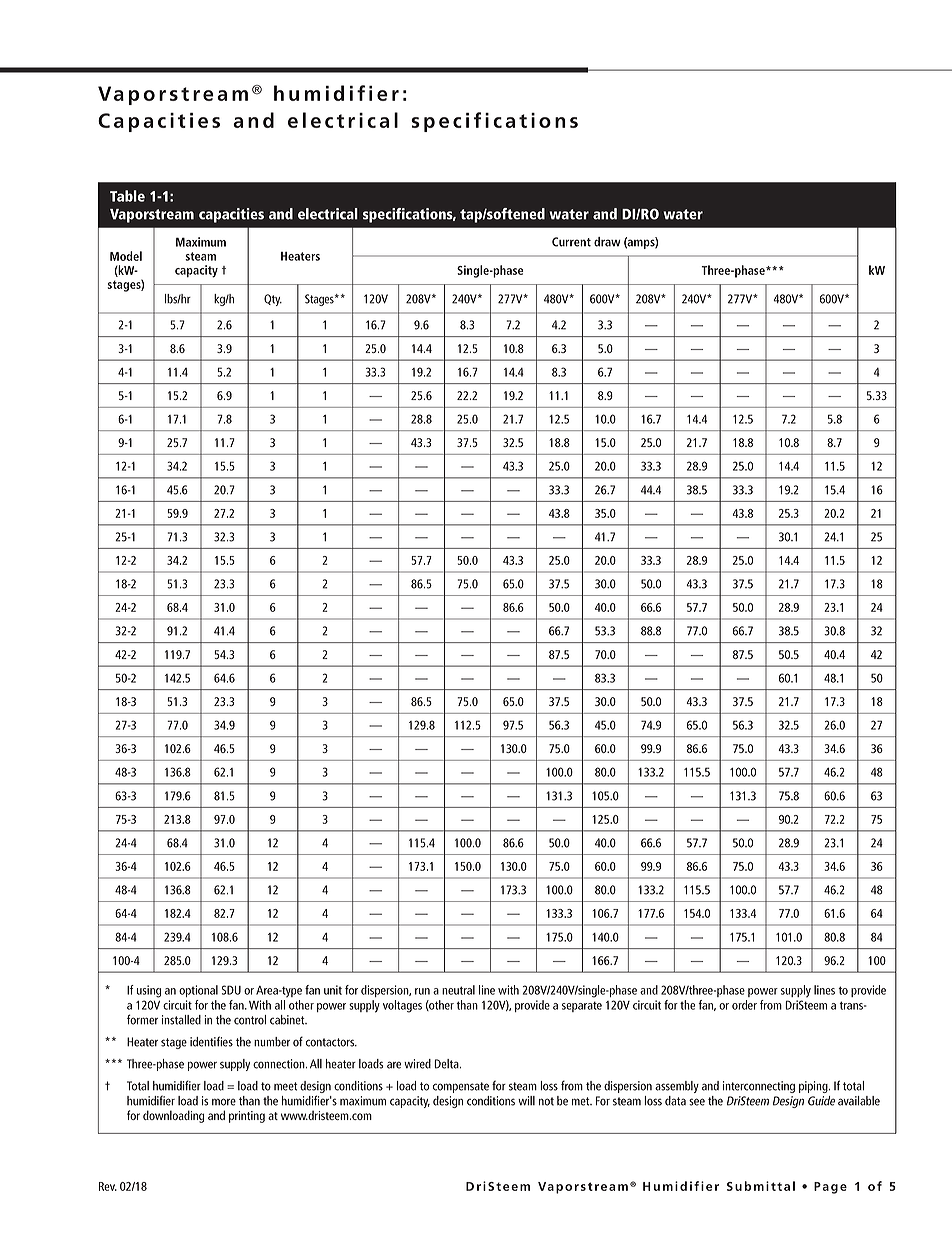 This document has width=952, height=1233. Describe the element at coordinates (458, 990) in the document. I see `neutral` at that location.
